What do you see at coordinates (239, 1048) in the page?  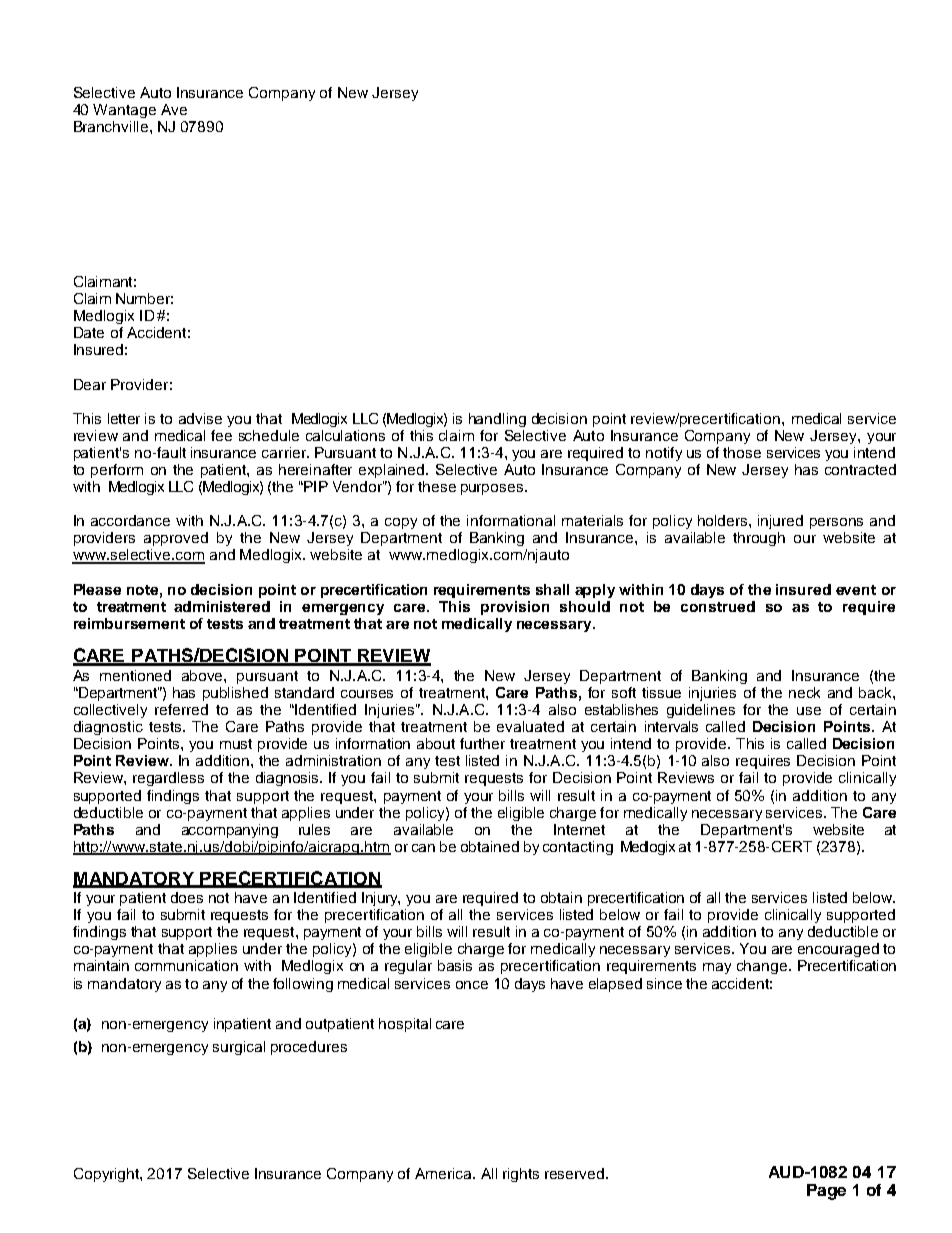 I see `surgical` at bounding box center [239, 1048].
